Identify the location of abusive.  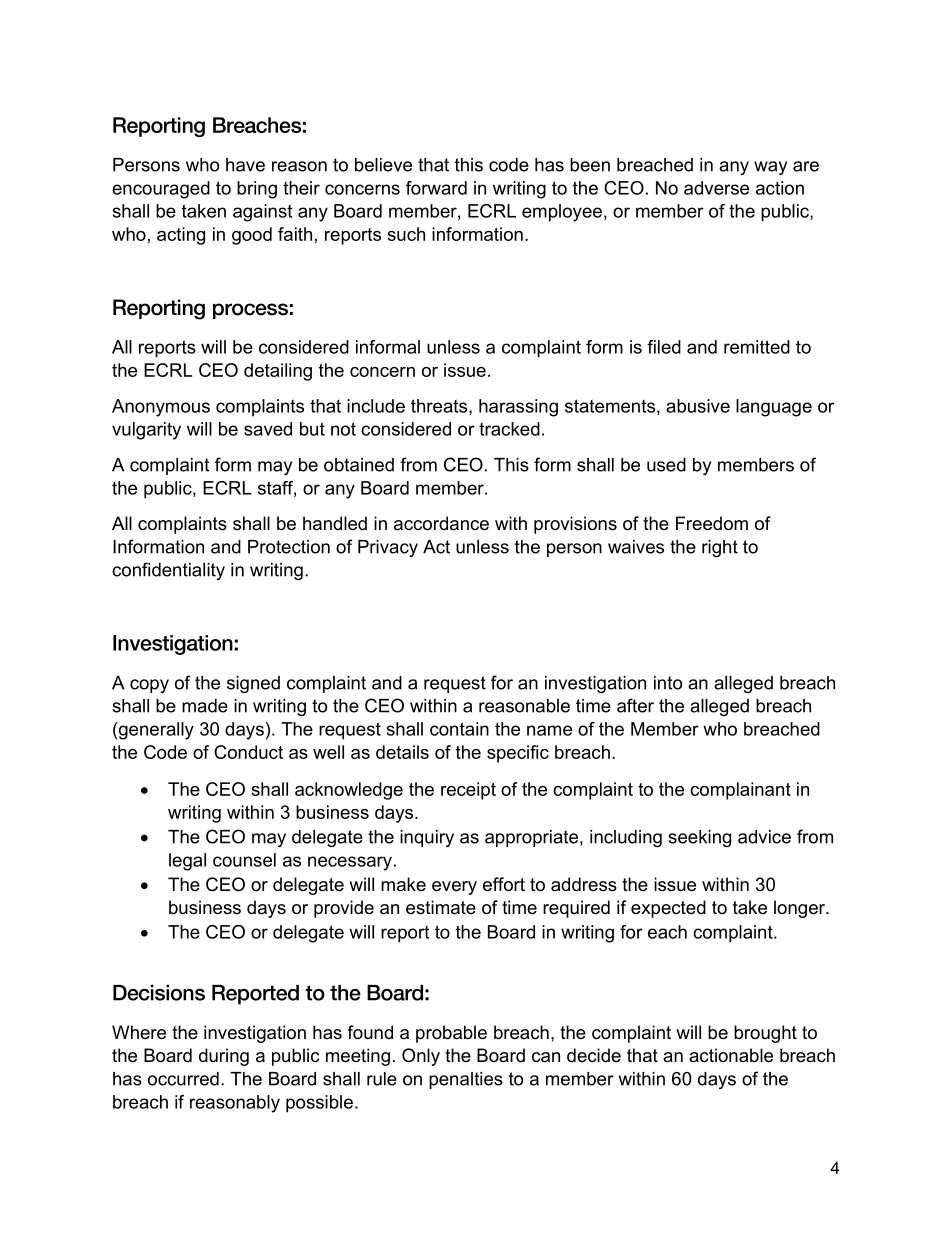
(698, 406).
